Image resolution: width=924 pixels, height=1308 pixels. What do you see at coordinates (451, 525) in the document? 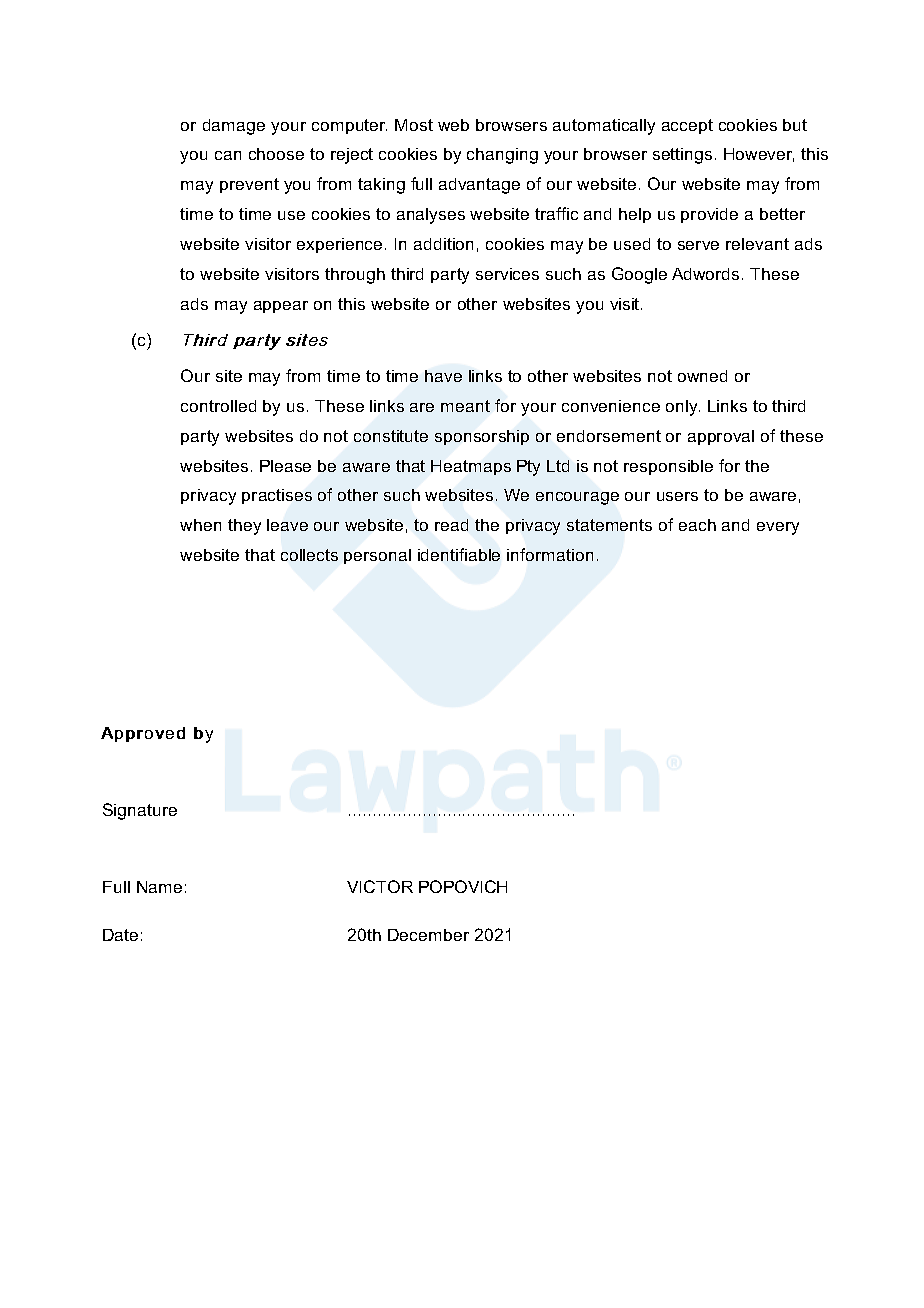
I see `read` at bounding box center [451, 525].
